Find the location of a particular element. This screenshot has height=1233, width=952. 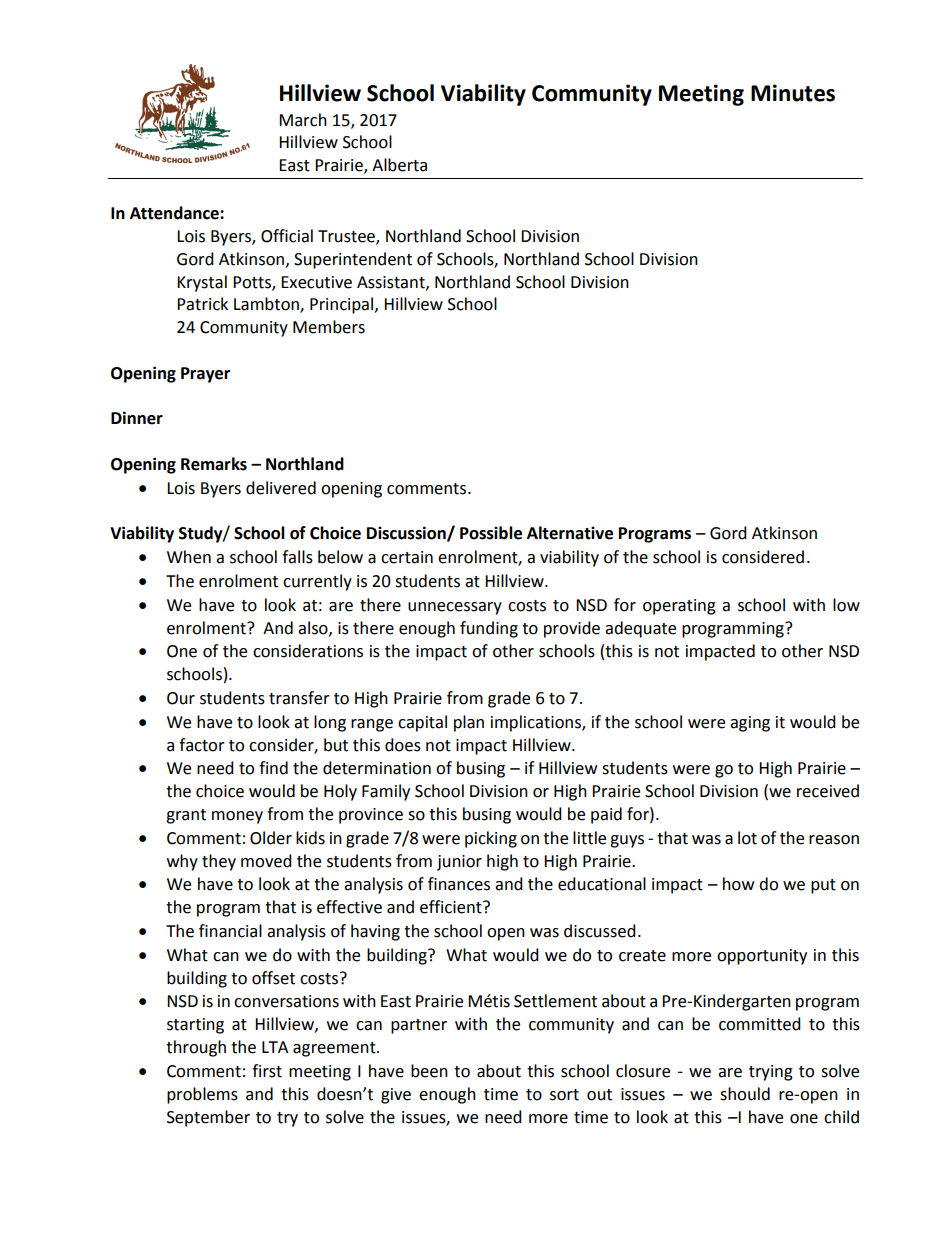

how is located at coordinates (738, 884).
